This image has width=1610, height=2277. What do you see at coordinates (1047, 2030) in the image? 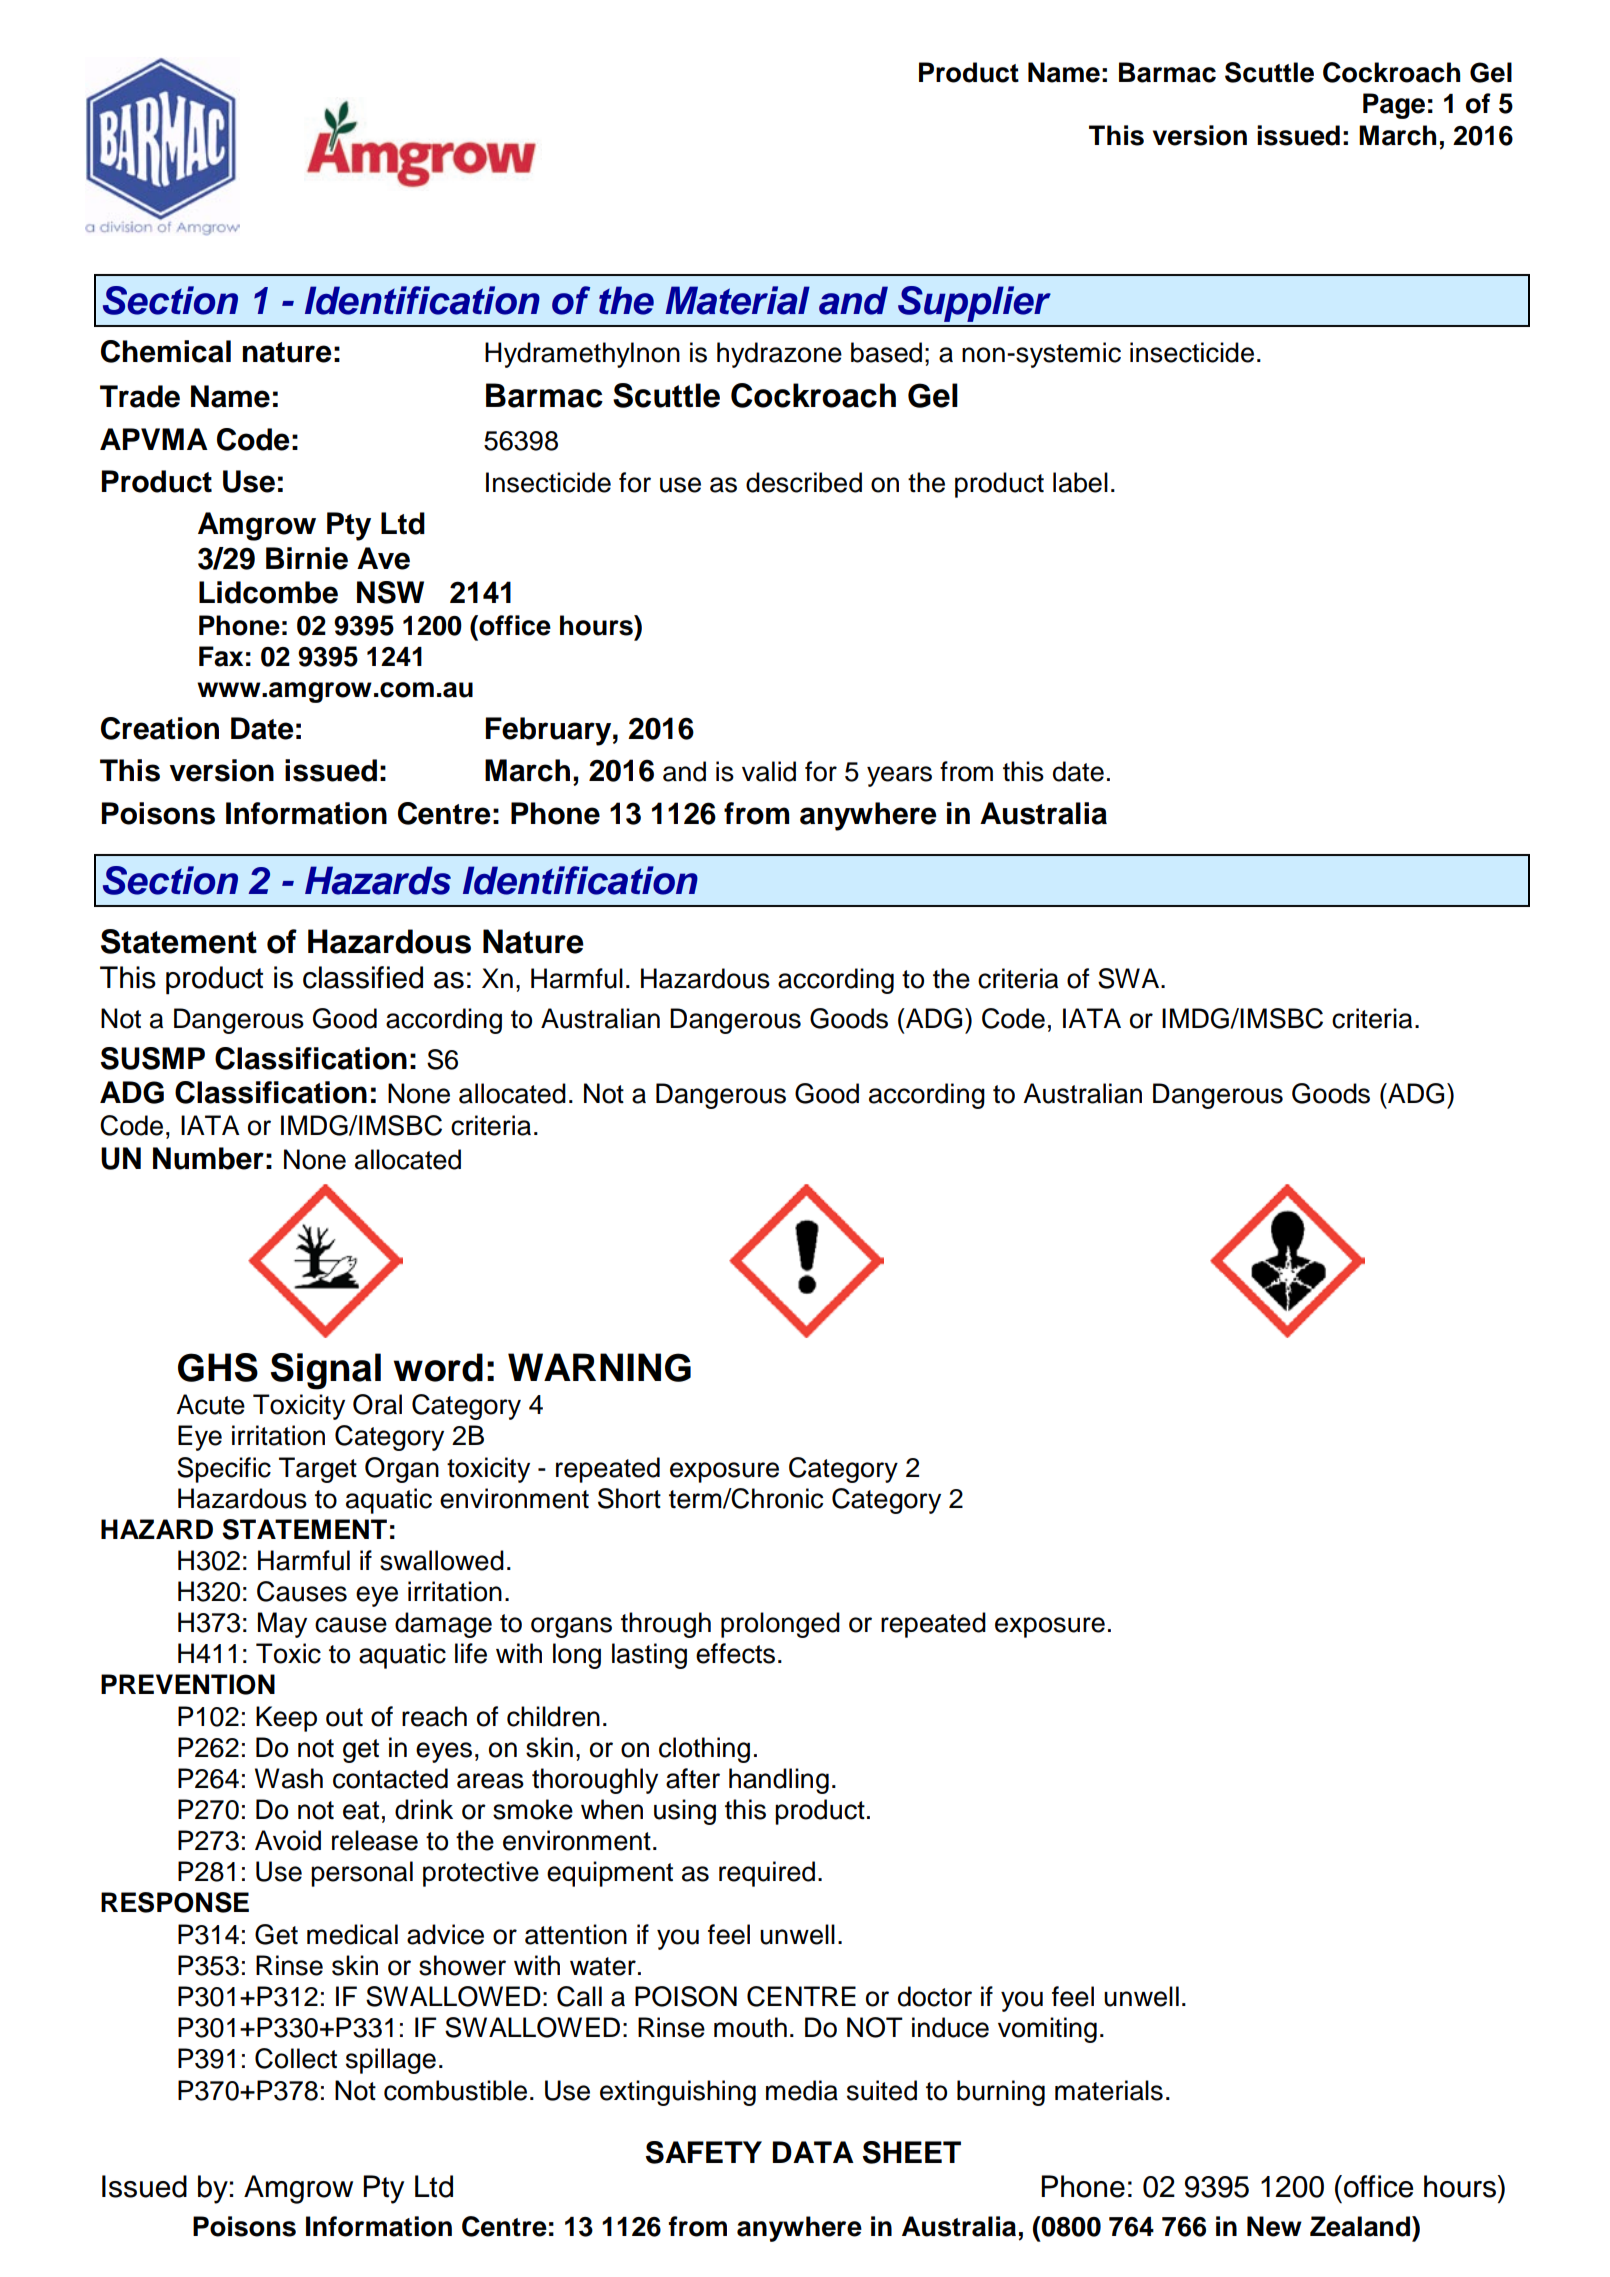
I see `vomiting` at bounding box center [1047, 2030].
